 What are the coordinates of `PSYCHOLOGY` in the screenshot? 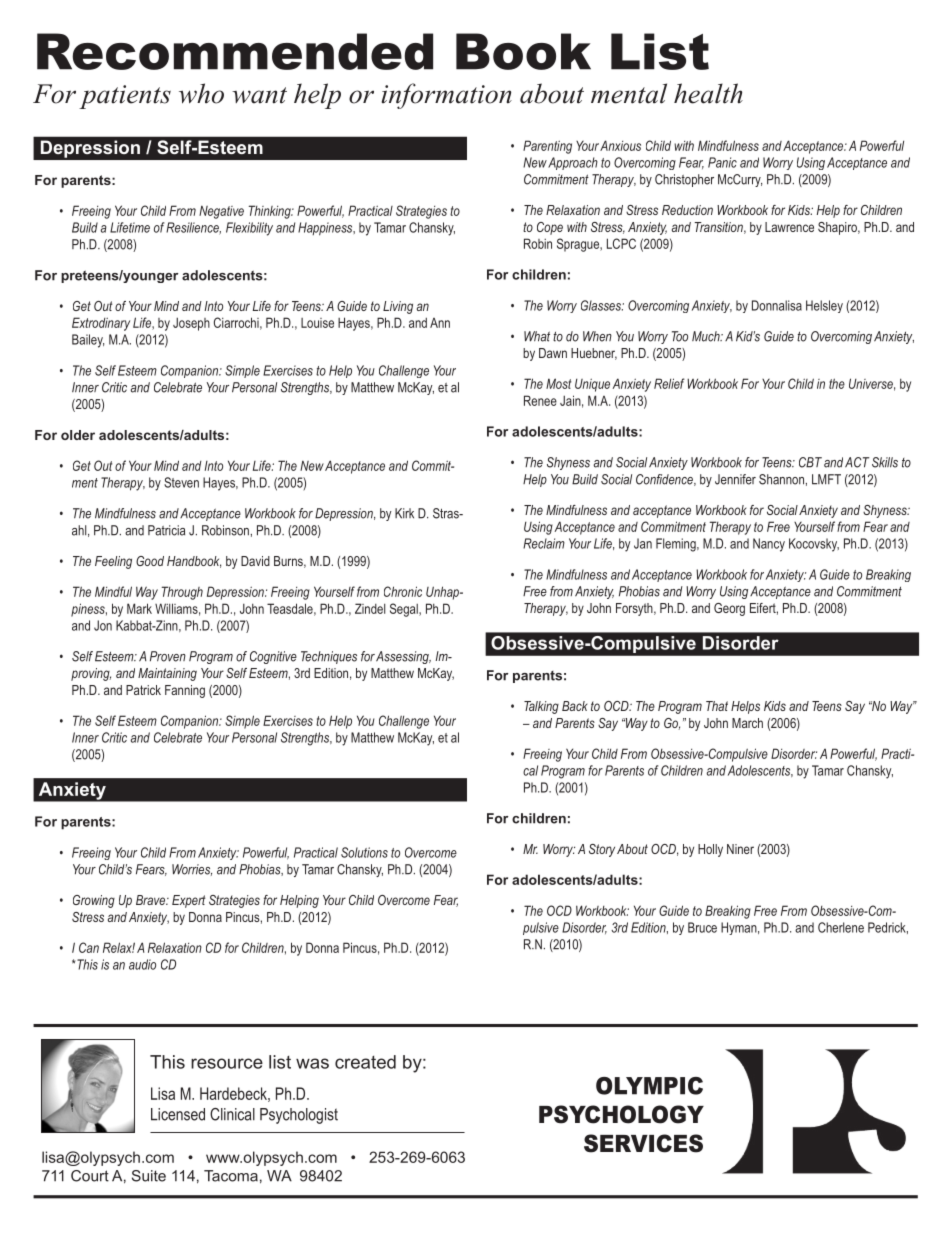 It's located at (621, 1114).
